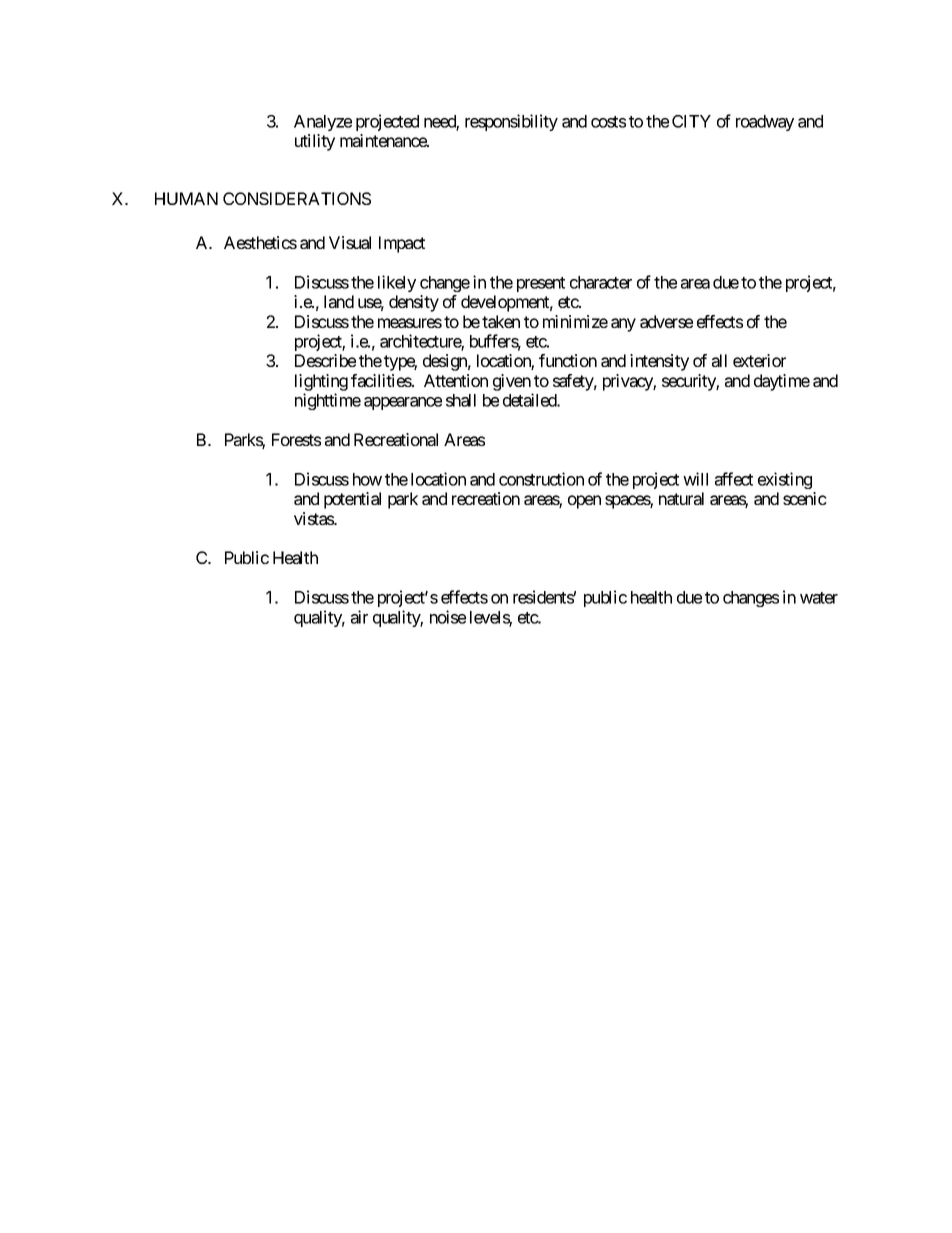 The image size is (952, 1233). I want to click on exterior, so click(759, 360).
